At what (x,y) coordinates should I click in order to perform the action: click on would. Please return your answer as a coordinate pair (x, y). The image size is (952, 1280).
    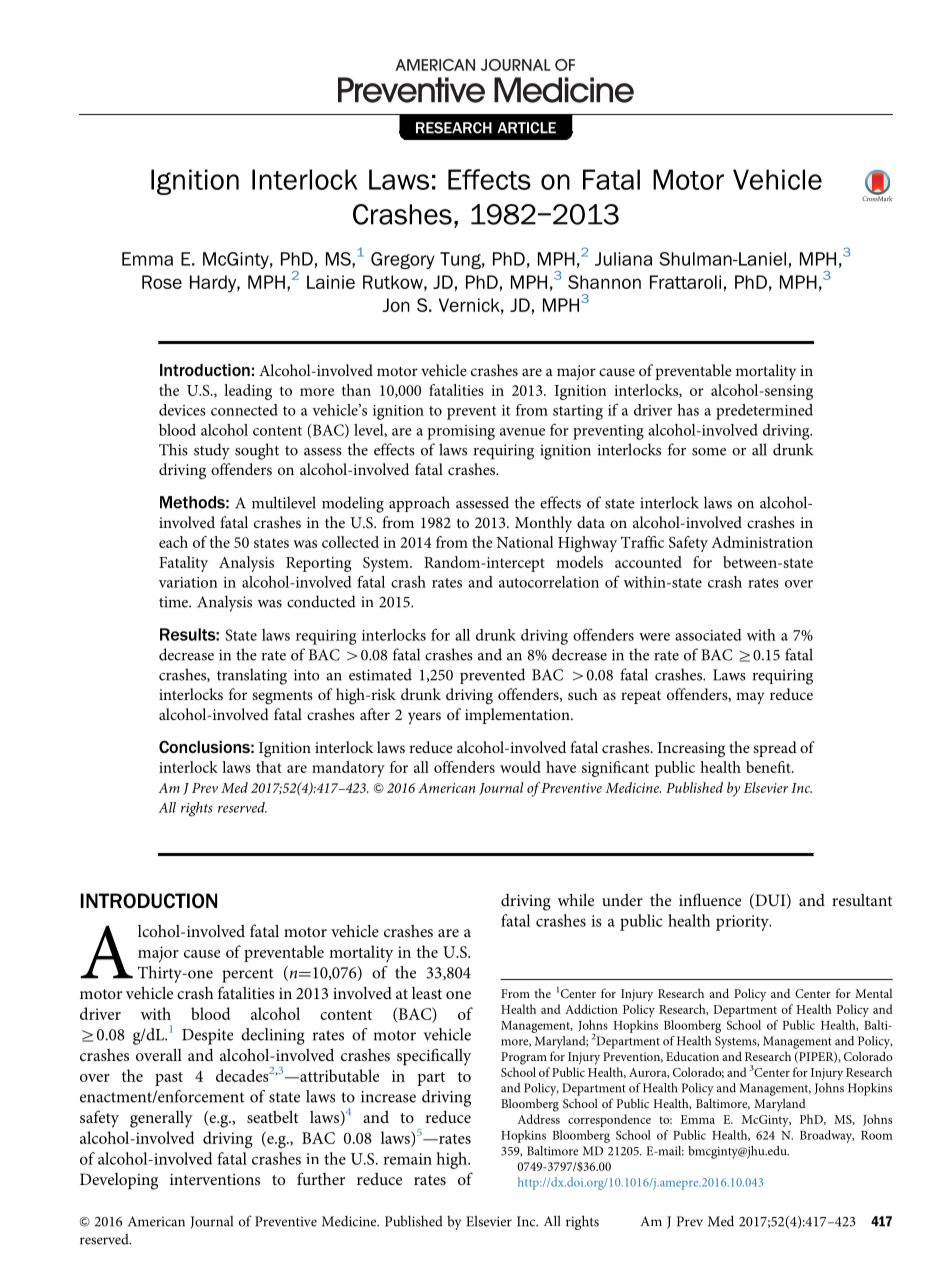
    Looking at the image, I should click on (520, 767).
